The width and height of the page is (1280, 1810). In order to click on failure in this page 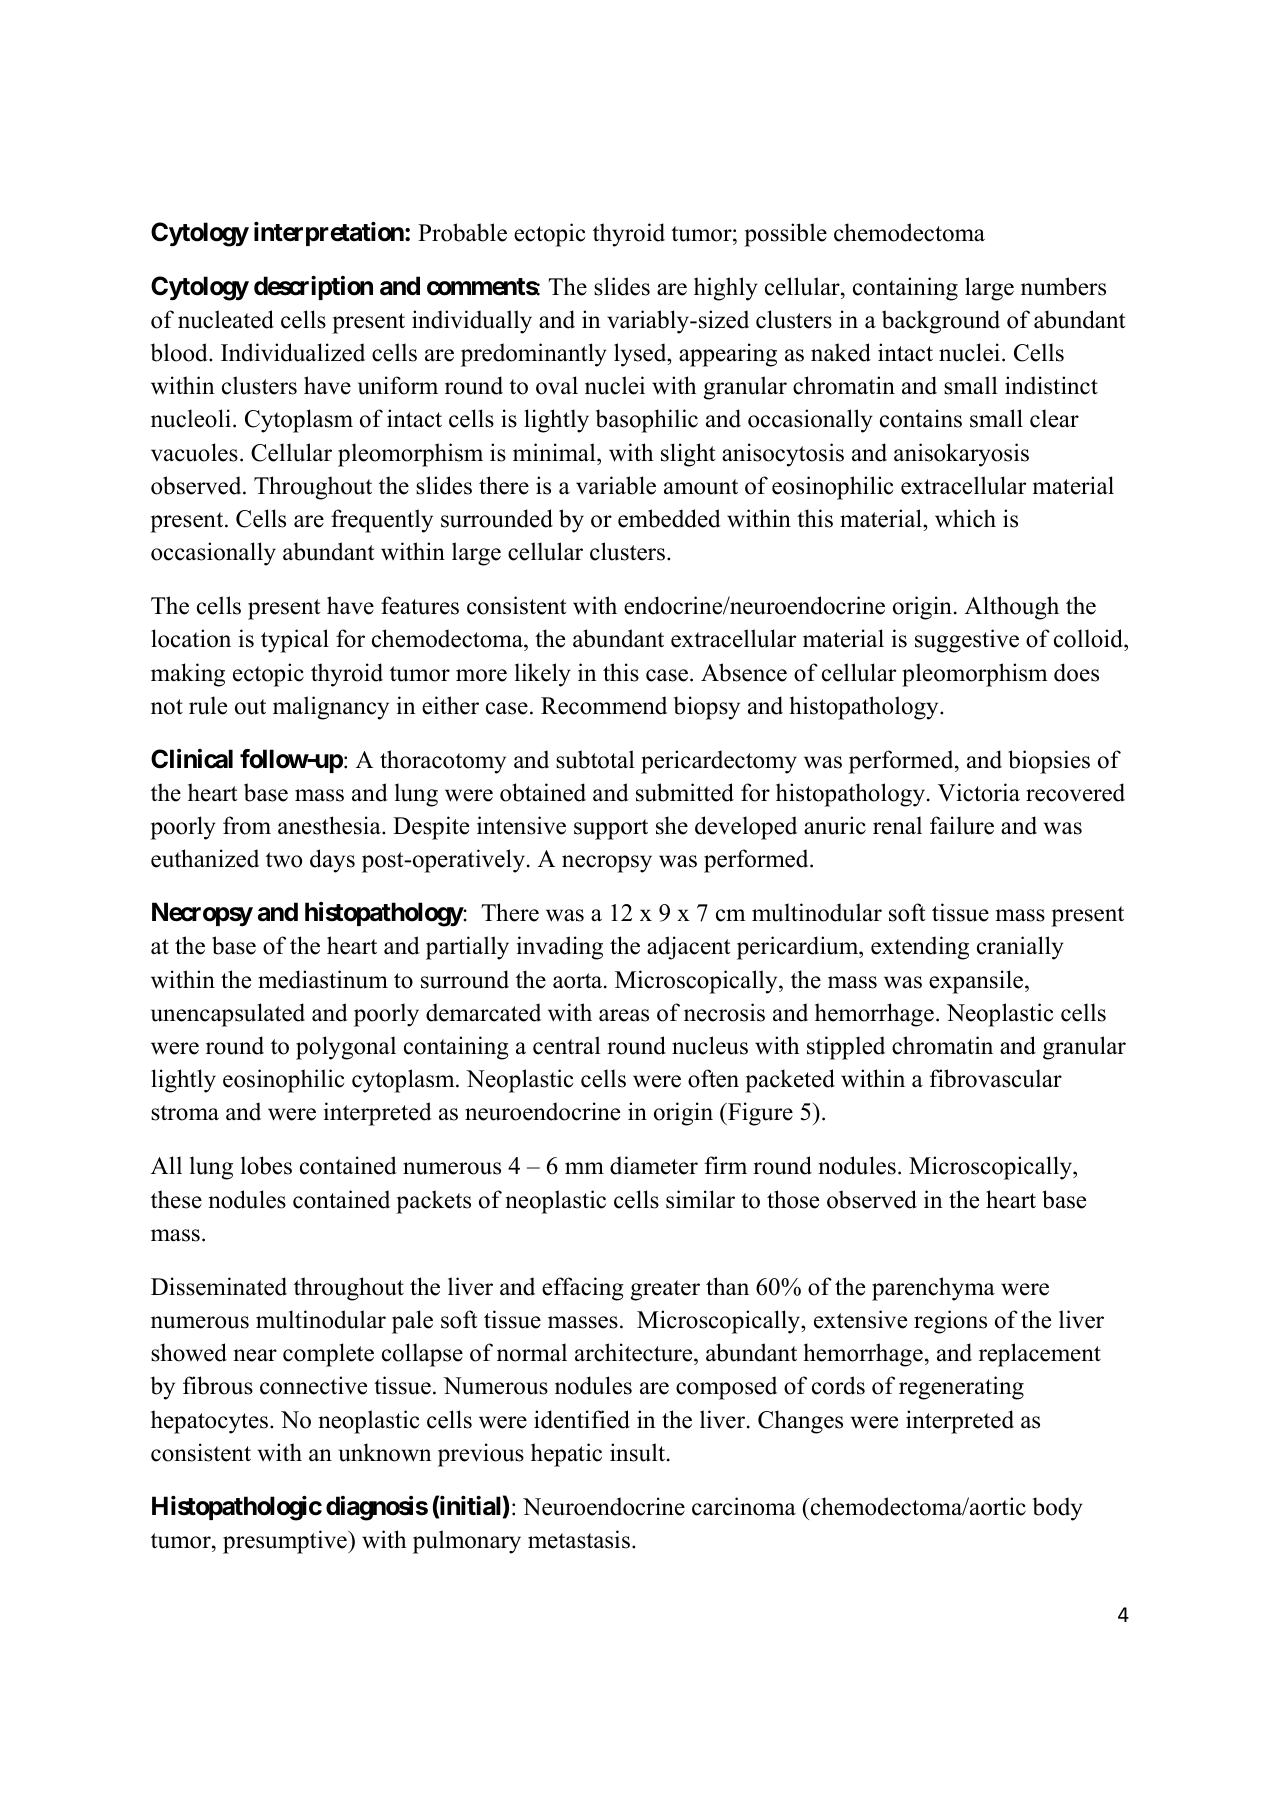, I will do `click(962, 825)`.
